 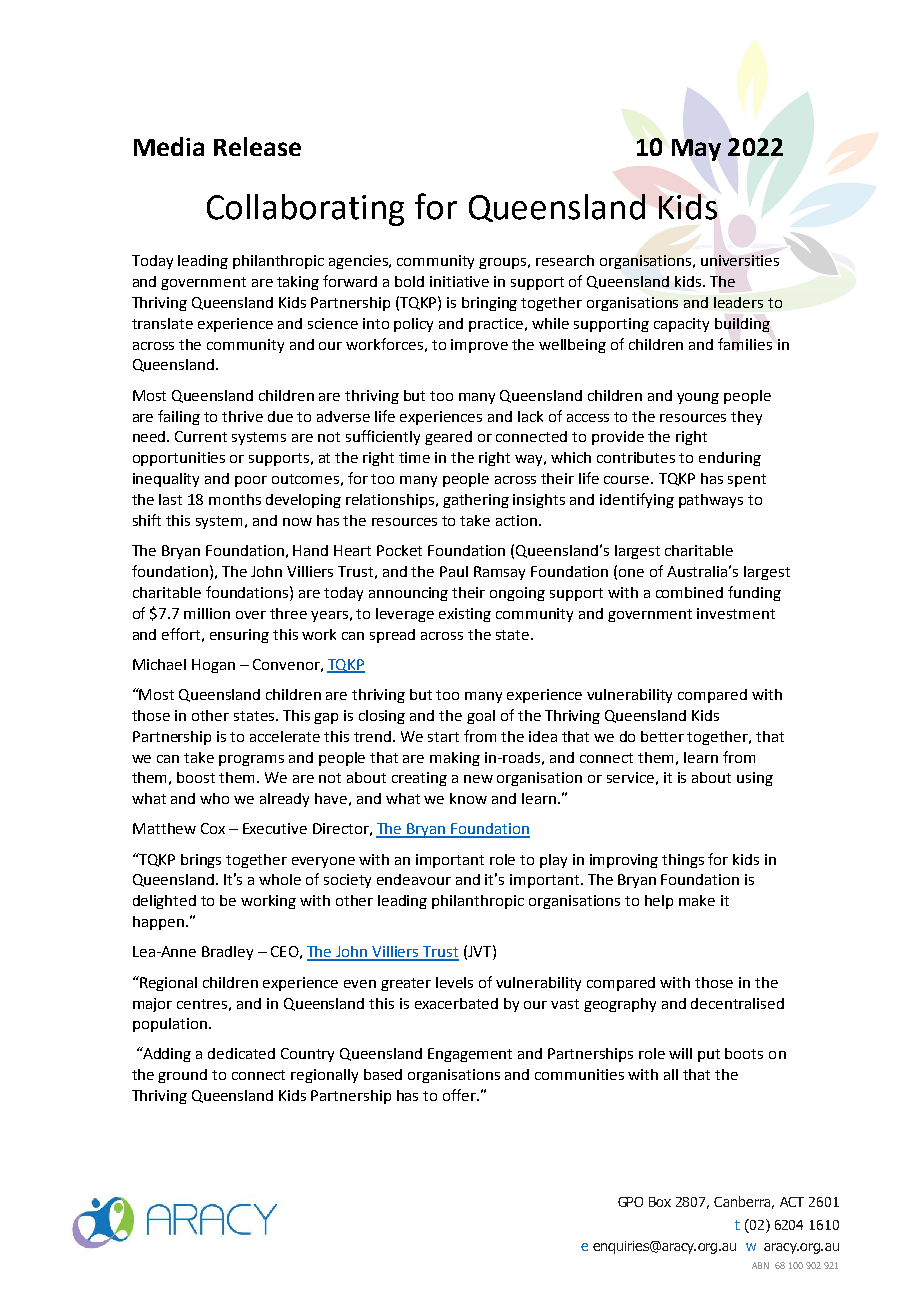 What do you see at coordinates (201, 436) in the screenshot?
I see `Current` at bounding box center [201, 436].
